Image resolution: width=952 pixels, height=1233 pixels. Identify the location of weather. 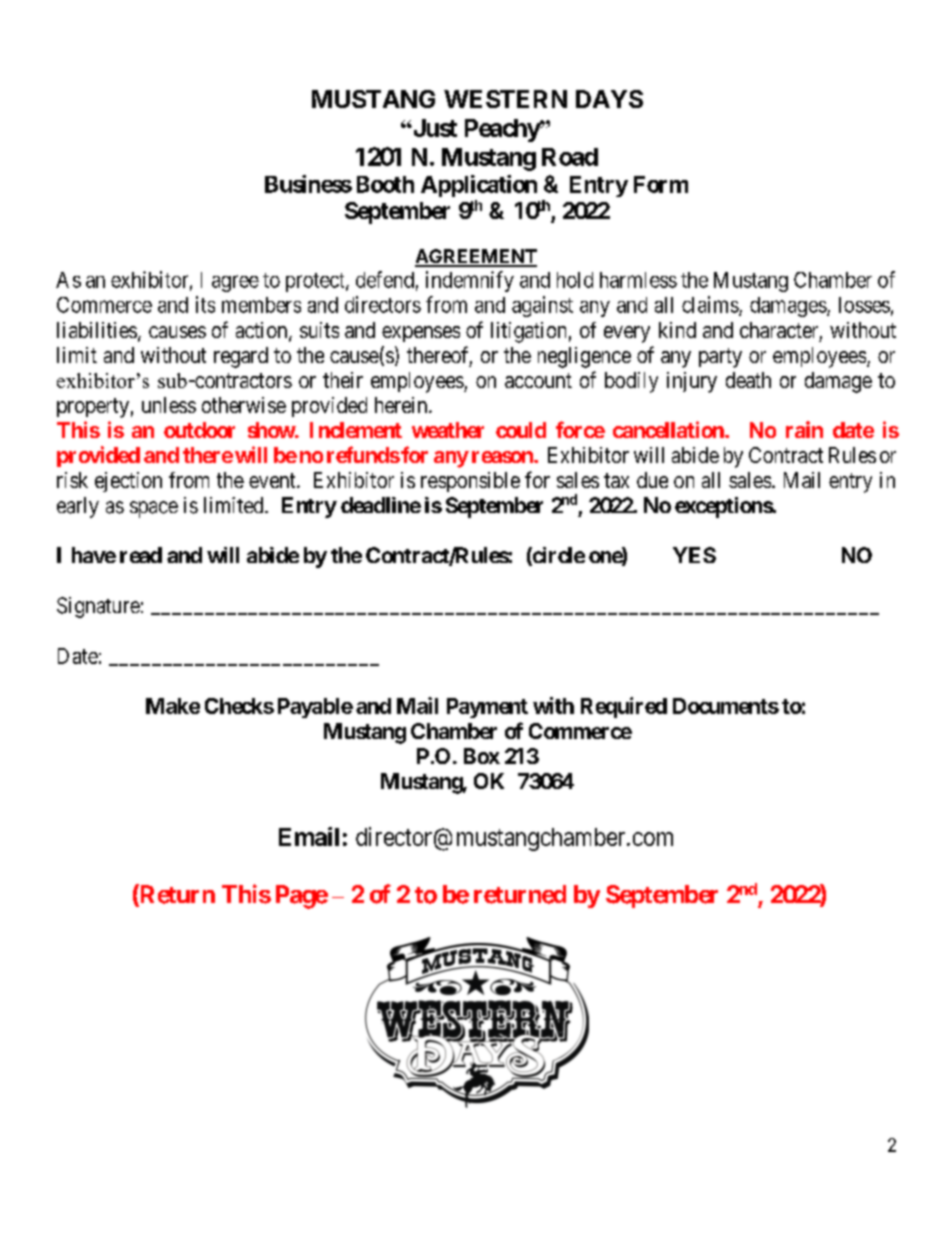
(448, 430).
